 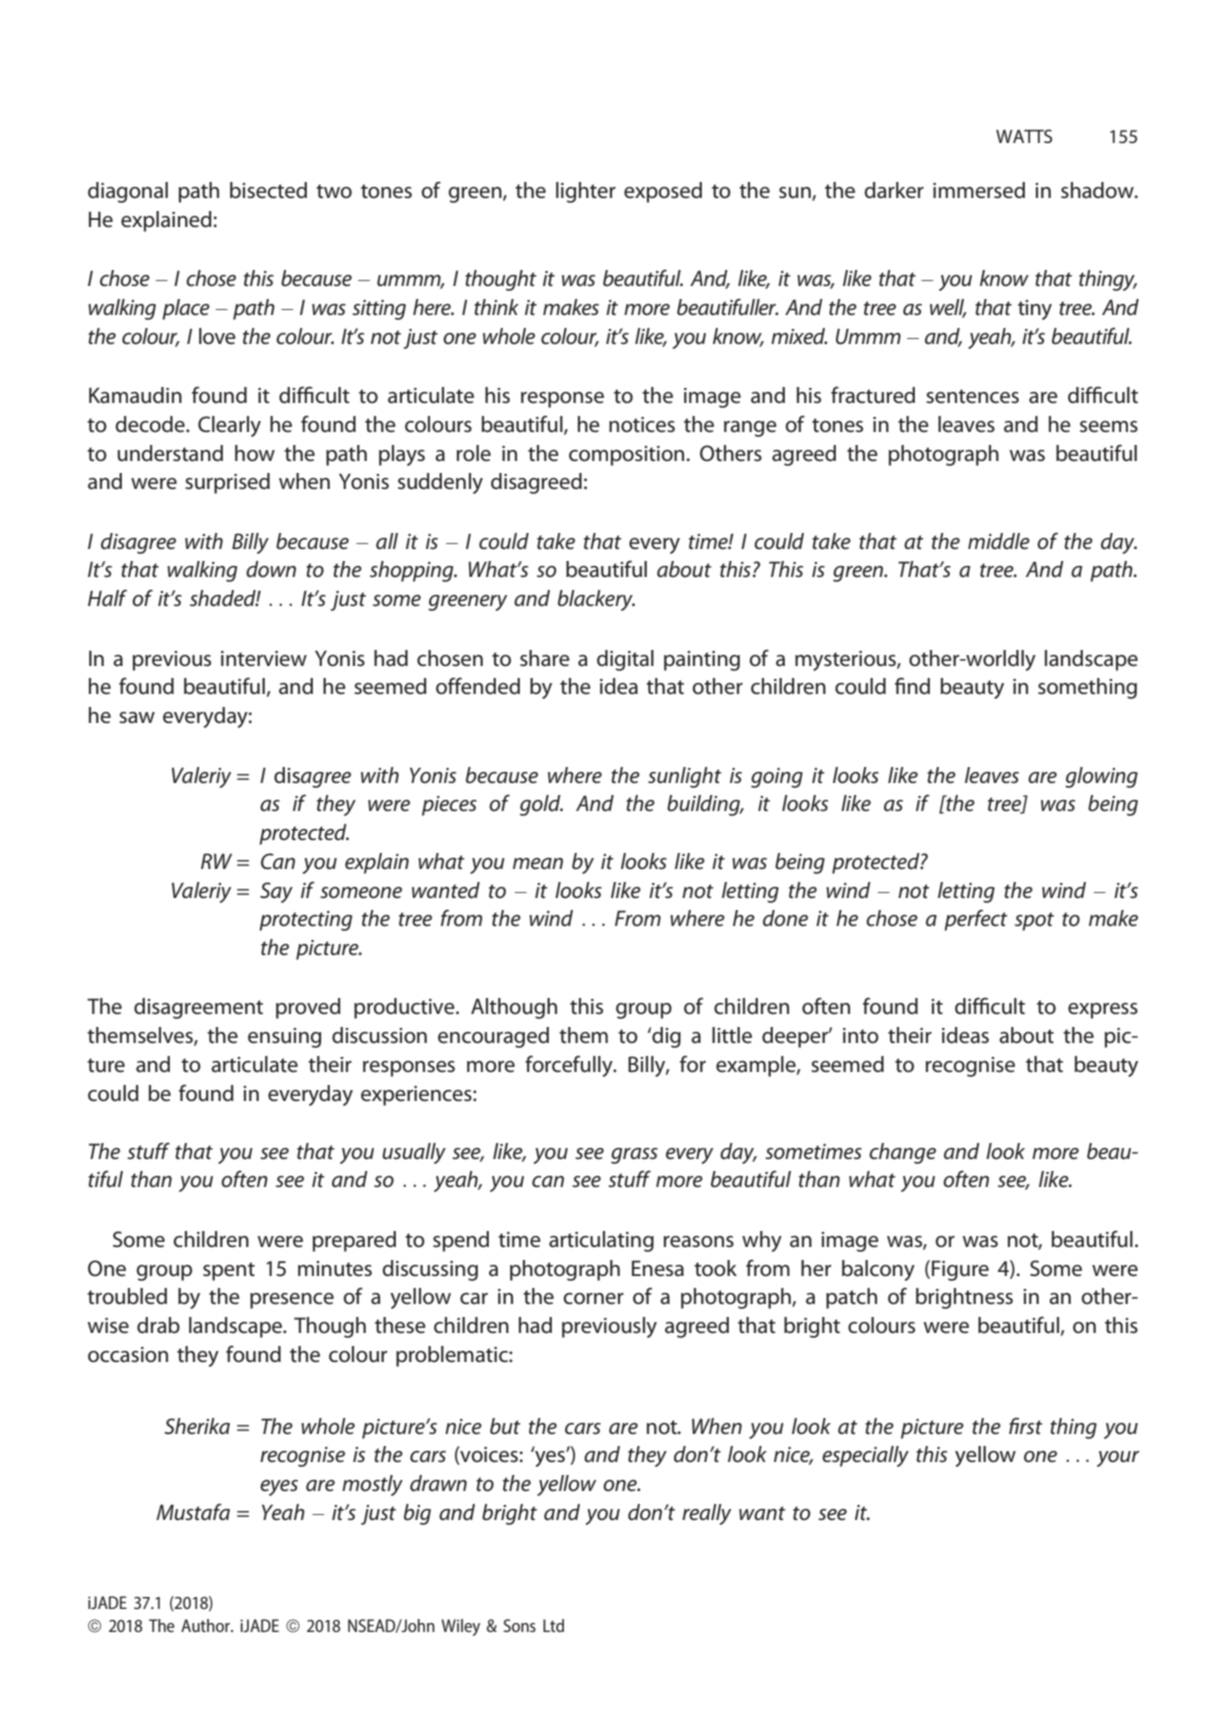 What do you see at coordinates (586, 192) in the screenshot?
I see `lighter` at bounding box center [586, 192].
